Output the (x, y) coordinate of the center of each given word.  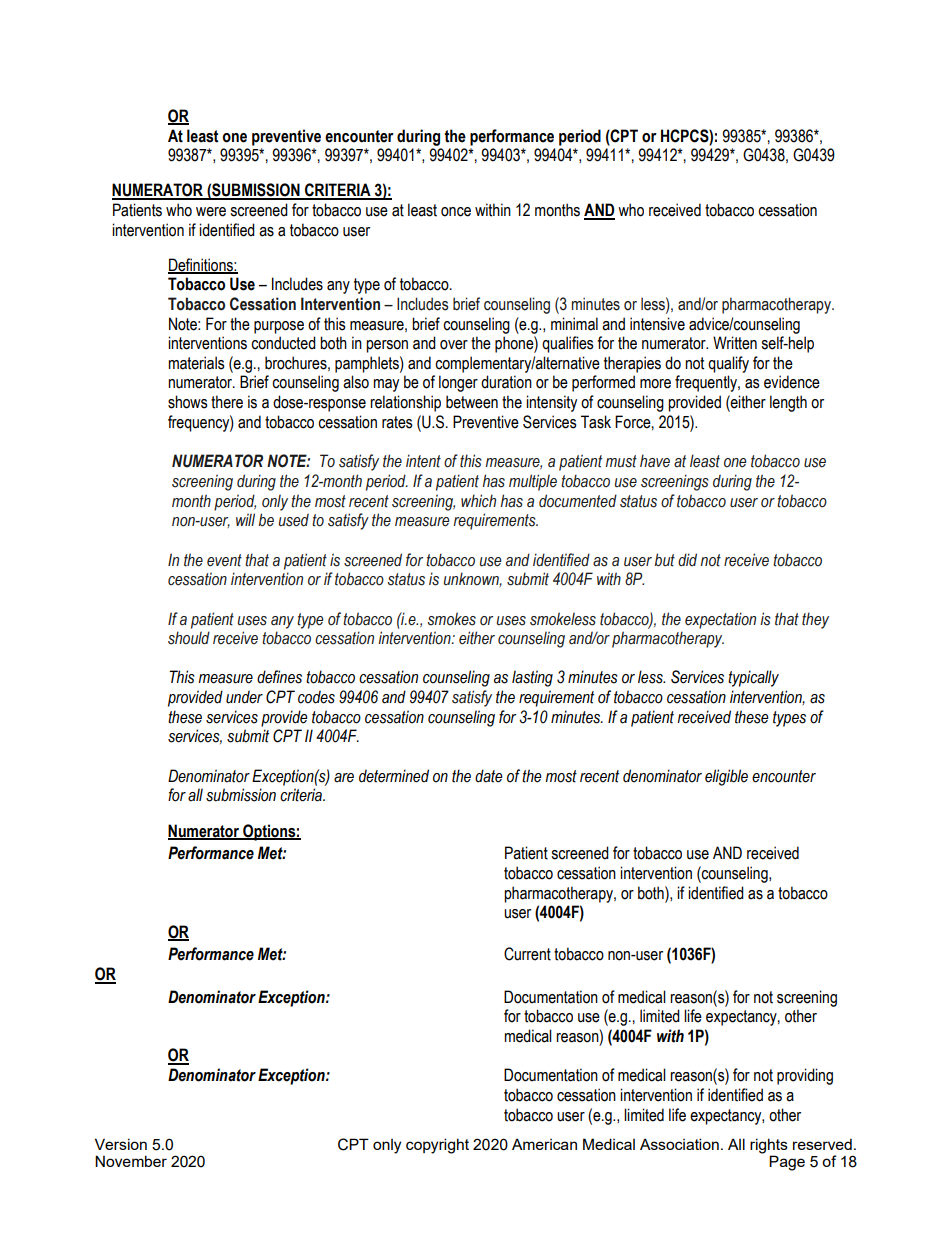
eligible (726, 777)
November (131, 1161)
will (245, 519)
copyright (437, 1146)
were (211, 212)
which (478, 501)
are (344, 778)
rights (769, 1146)
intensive (657, 324)
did (687, 559)
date (489, 776)
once (456, 212)
